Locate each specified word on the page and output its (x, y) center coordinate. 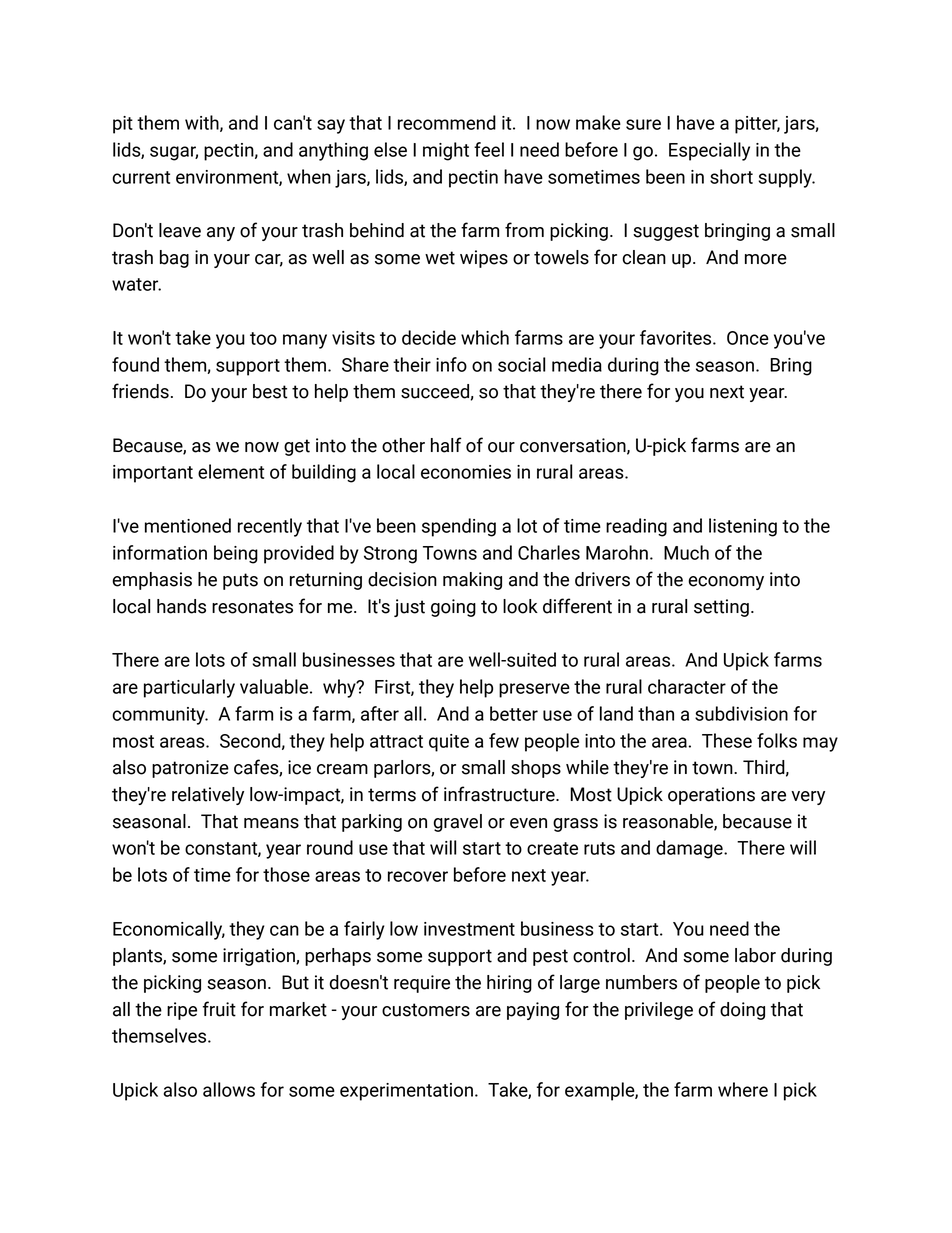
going (453, 608)
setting (721, 608)
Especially (709, 151)
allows (229, 1089)
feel (489, 149)
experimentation (406, 1092)
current (141, 177)
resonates (252, 607)
